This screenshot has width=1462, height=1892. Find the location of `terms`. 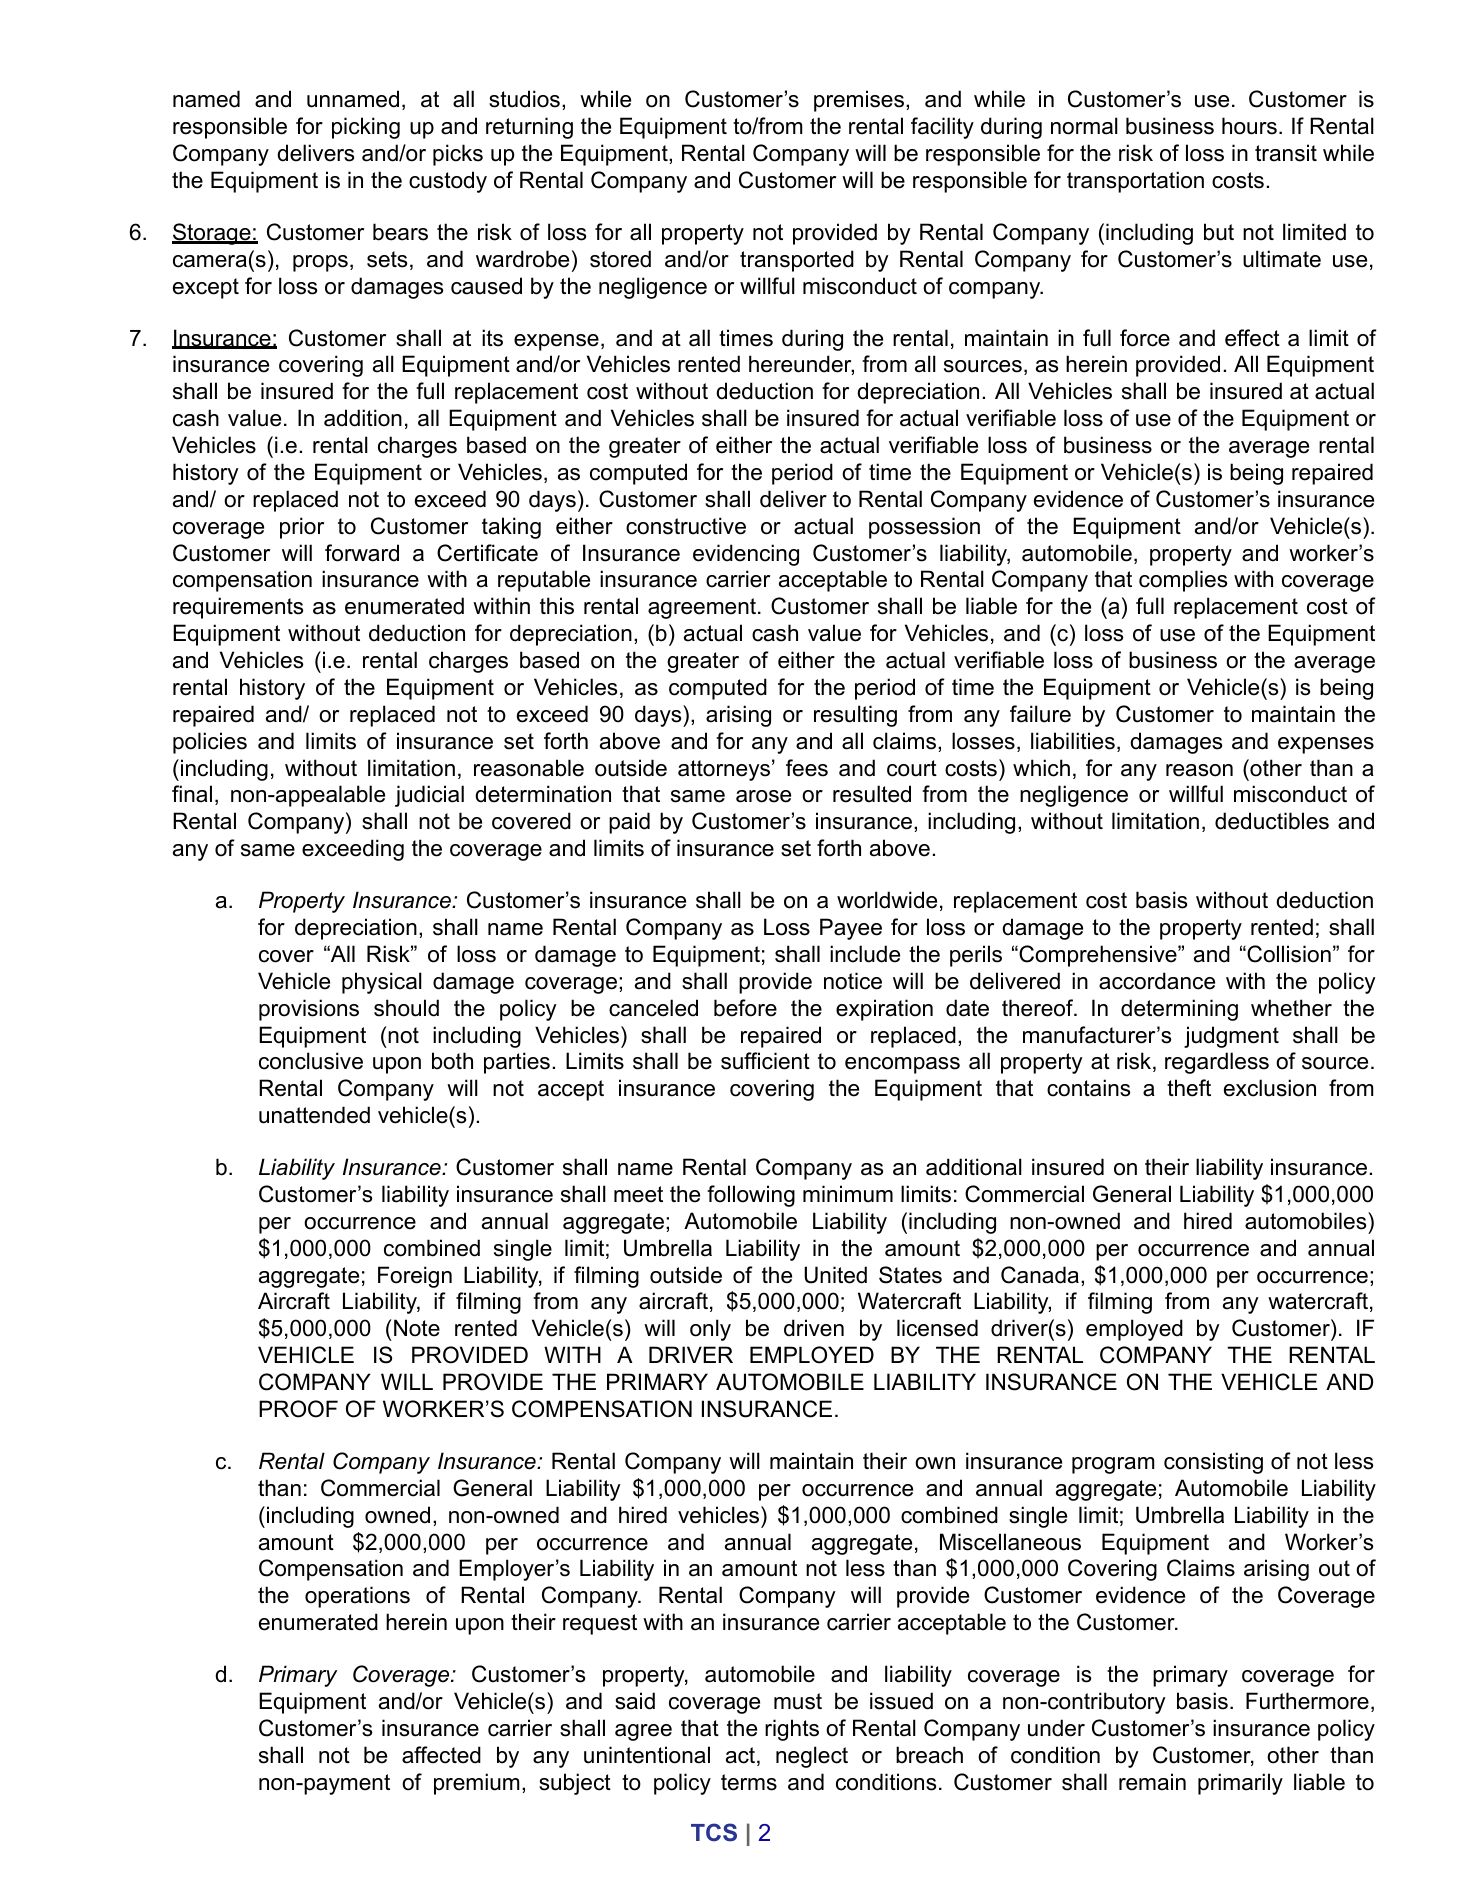

terms is located at coordinates (749, 1782).
